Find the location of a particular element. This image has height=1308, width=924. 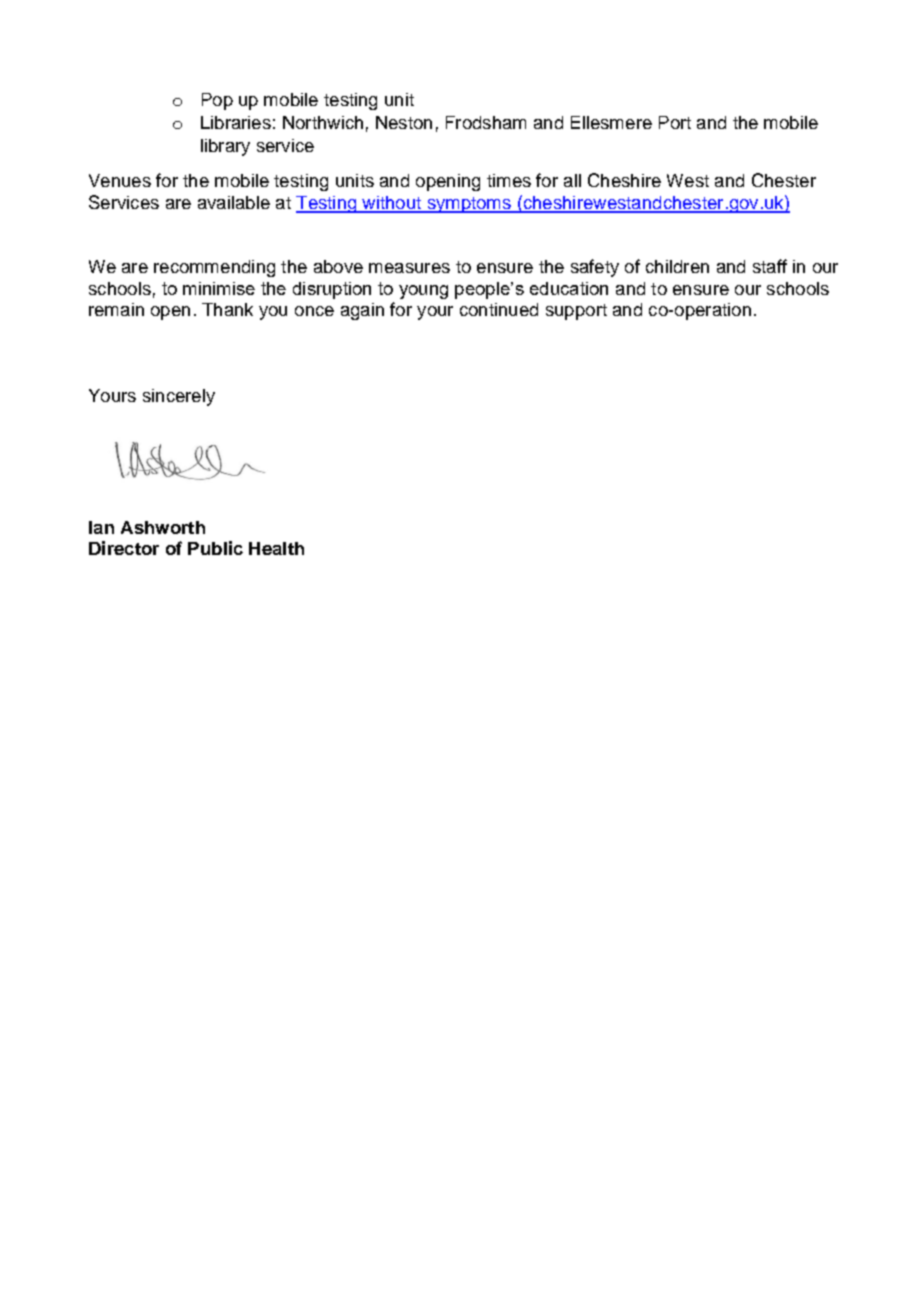

Thank is located at coordinates (227, 309).
